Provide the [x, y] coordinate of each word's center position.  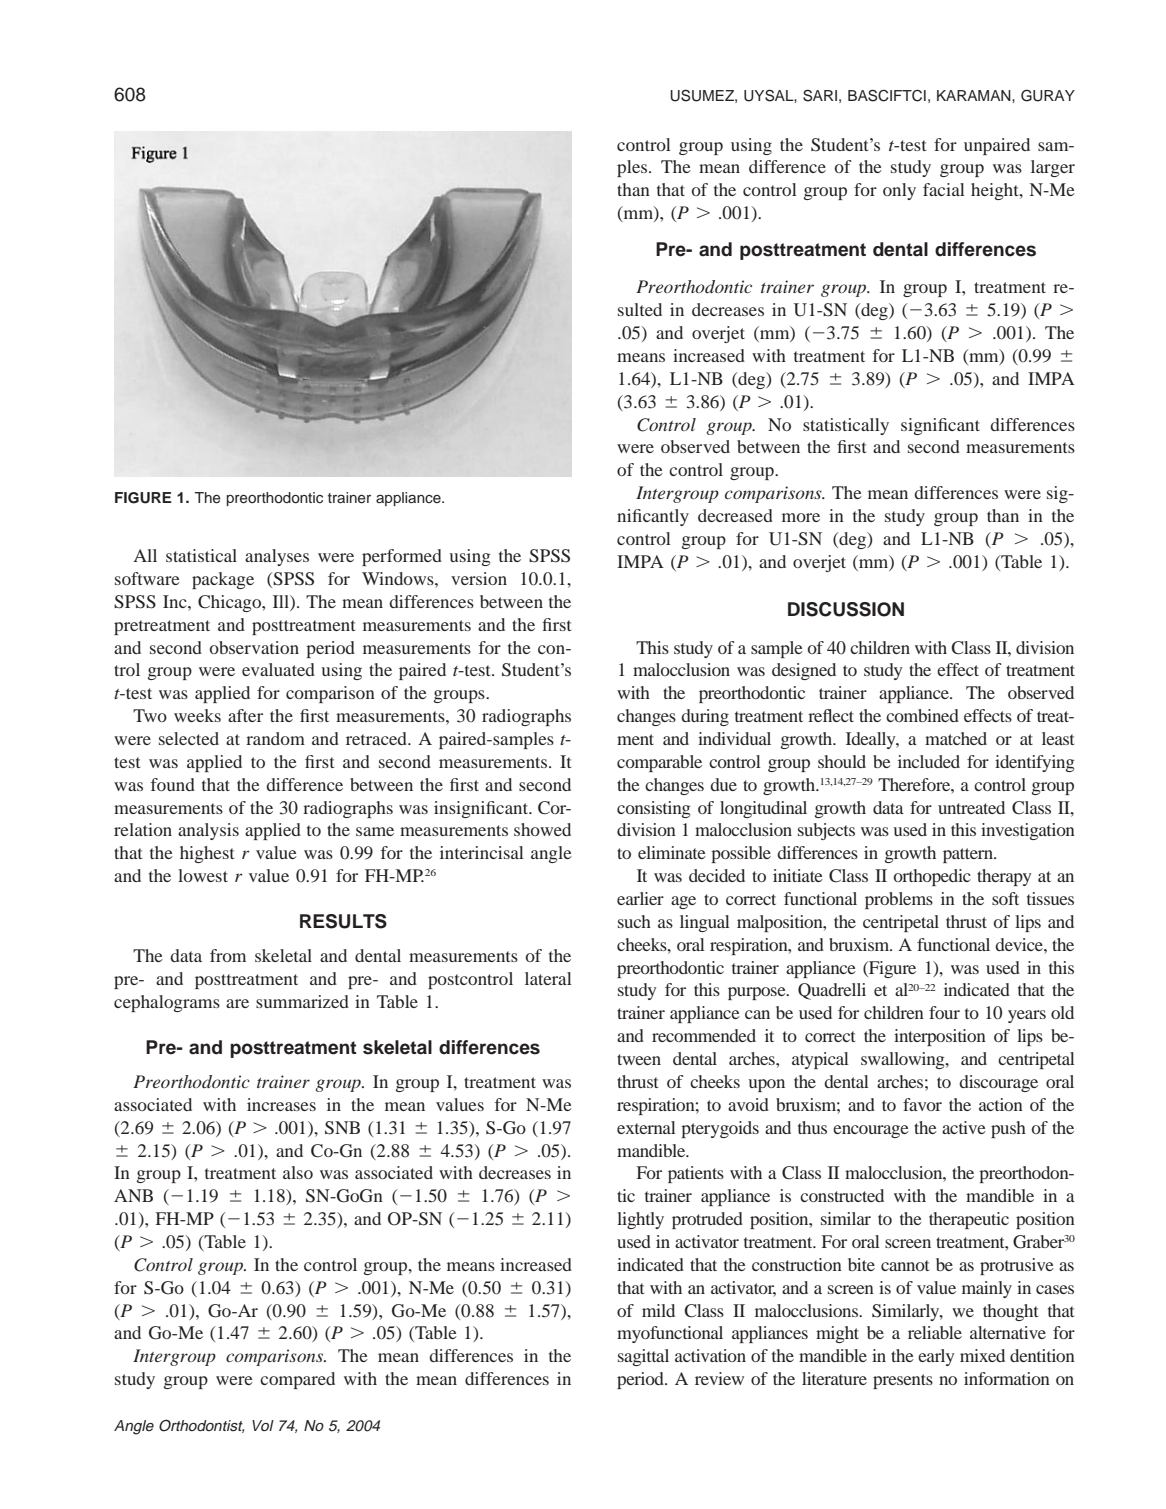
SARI [820, 95]
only [899, 191]
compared [297, 1380]
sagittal [643, 1357]
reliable [935, 1332]
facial [944, 189]
